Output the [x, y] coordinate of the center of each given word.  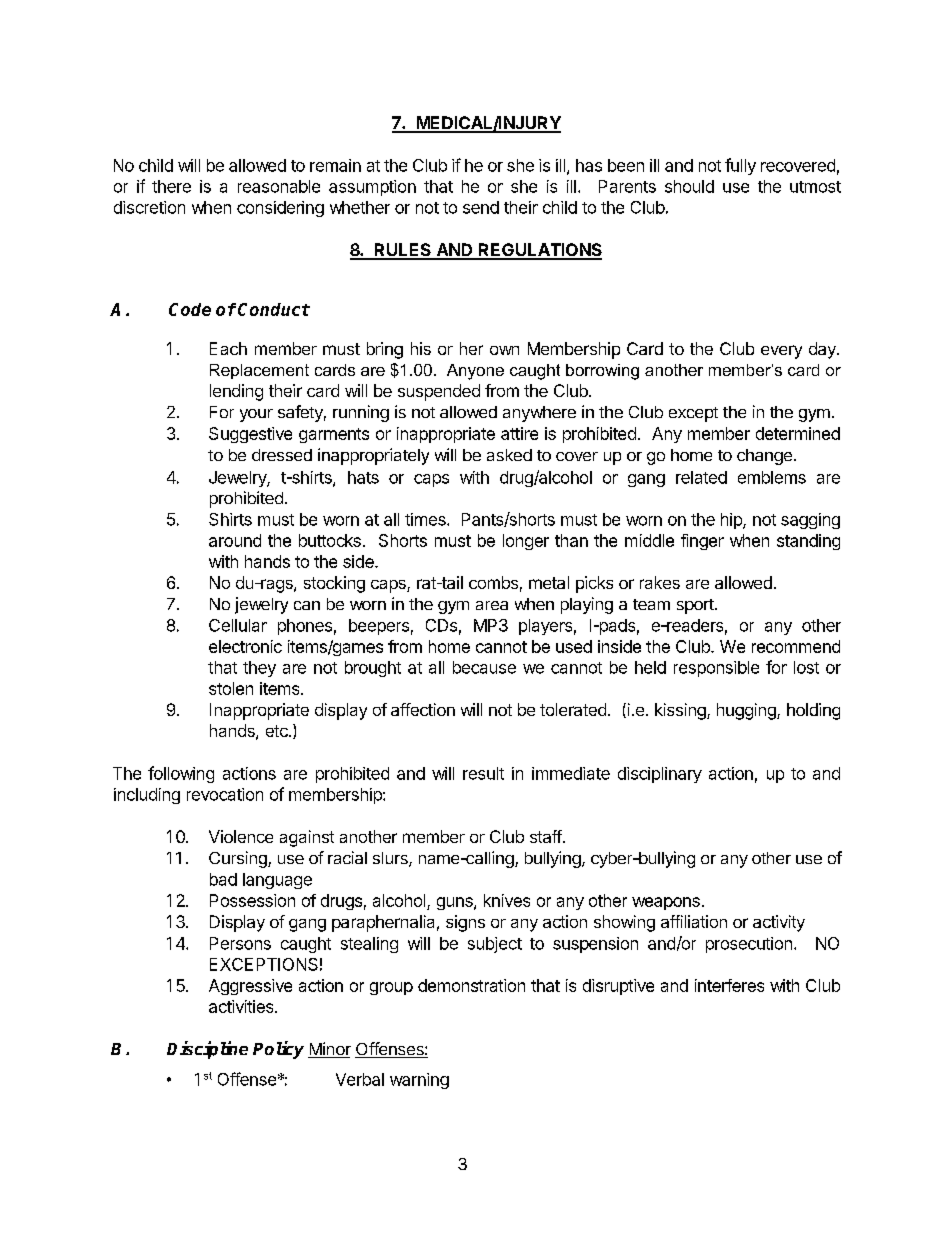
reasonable [279, 186]
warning [419, 1081]
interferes [729, 985]
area [492, 605]
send [481, 207]
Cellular [238, 625]
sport [696, 606]
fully [740, 166]
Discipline [207, 1050]
